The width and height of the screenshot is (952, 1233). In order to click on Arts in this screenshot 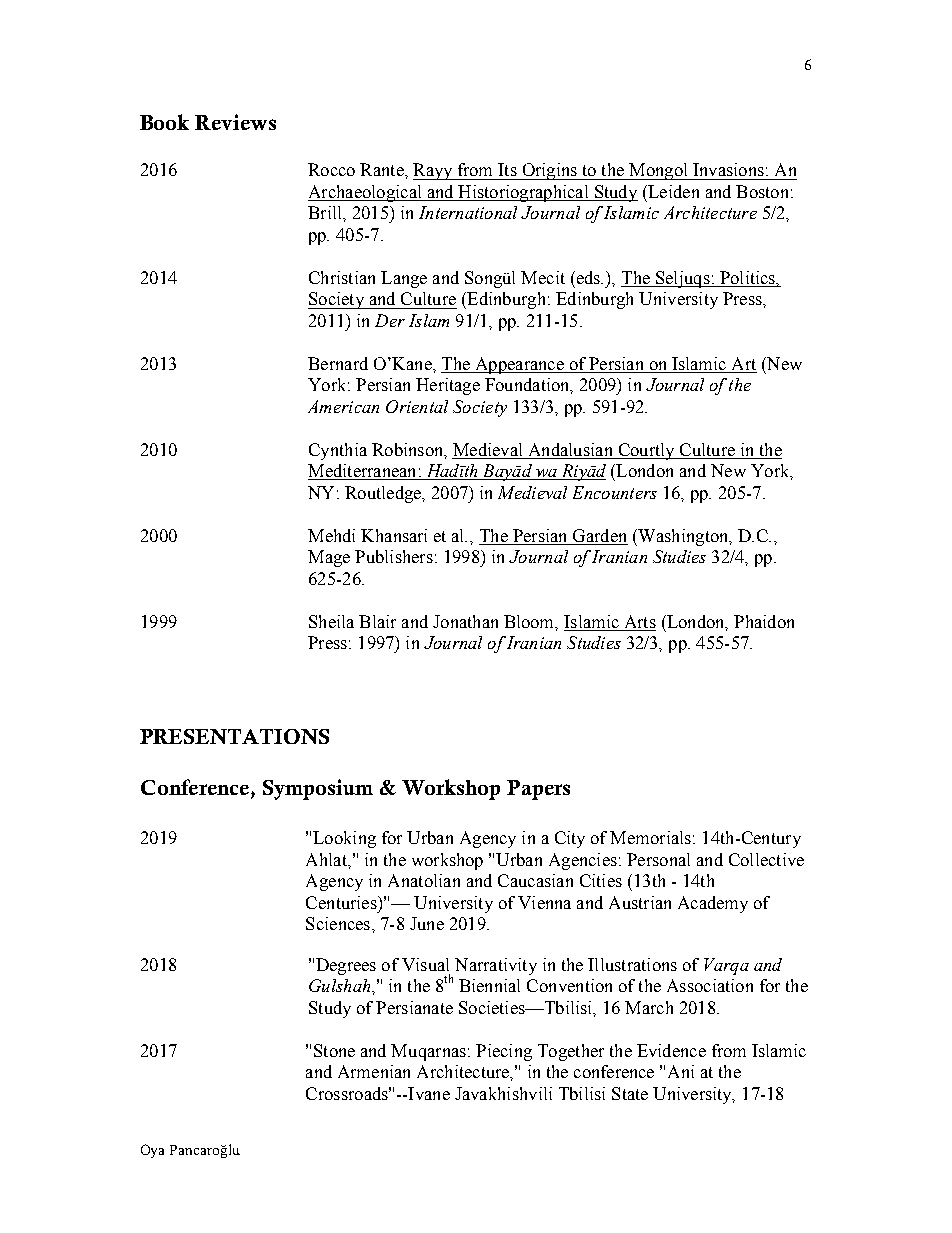, I will do `click(640, 621)`.
